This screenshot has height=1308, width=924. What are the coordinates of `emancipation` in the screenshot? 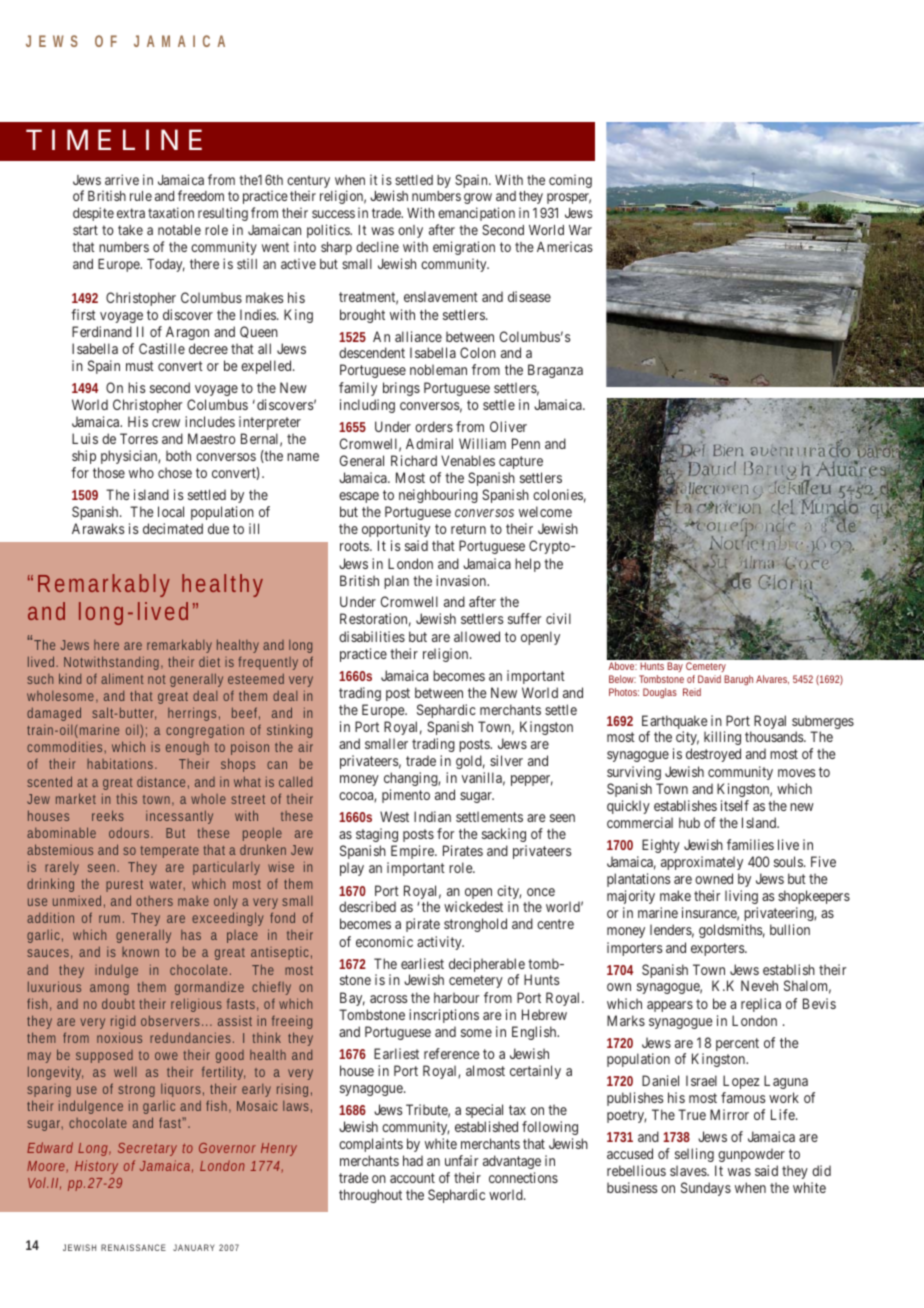 It's located at (476, 214).
